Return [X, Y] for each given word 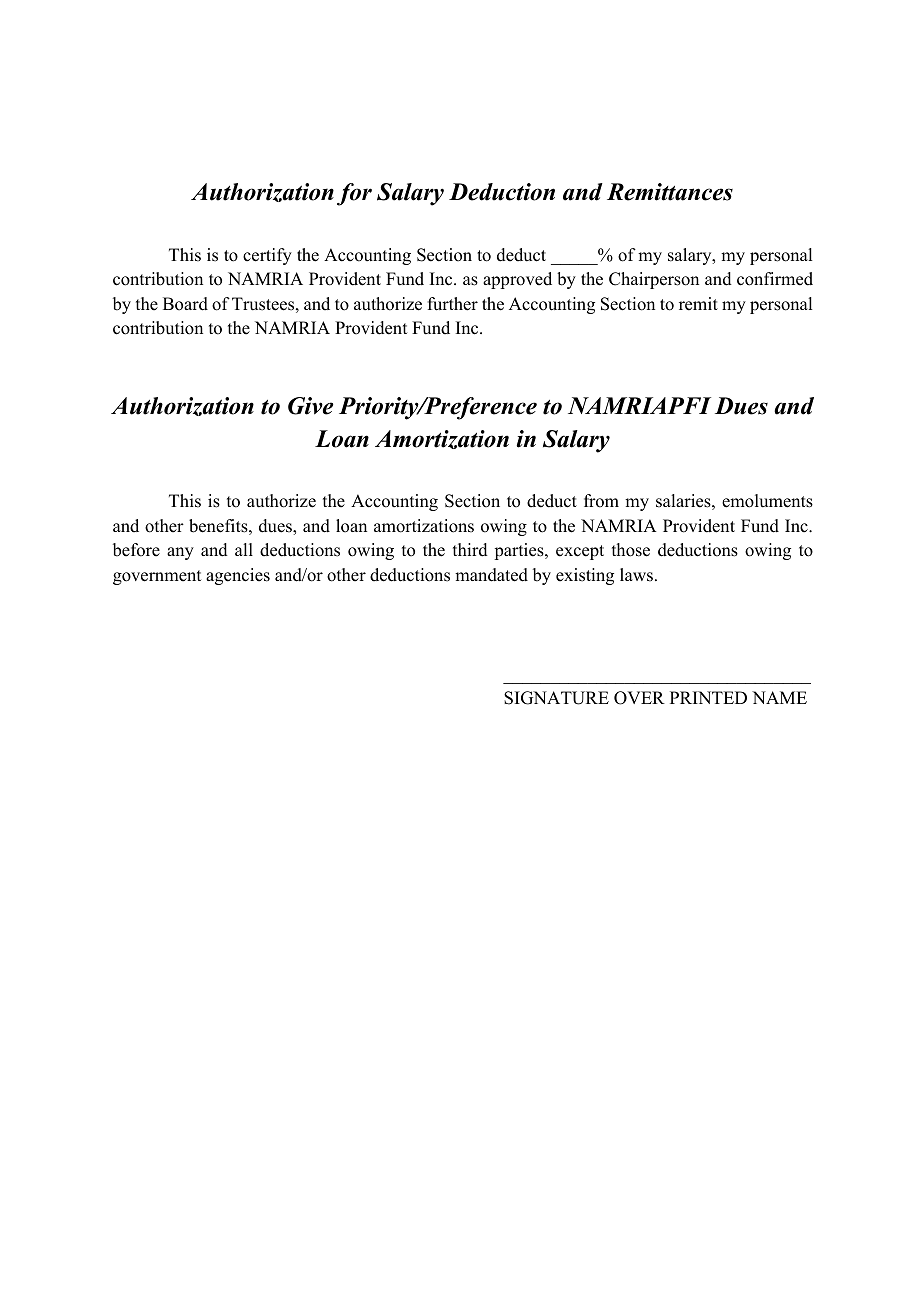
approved [517, 280]
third [470, 550]
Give [310, 406]
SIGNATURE [556, 698]
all [244, 549]
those [631, 550]
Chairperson [654, 280]
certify [267, 256]
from [601, 501]
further [453, 304]
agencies [238, 576]
